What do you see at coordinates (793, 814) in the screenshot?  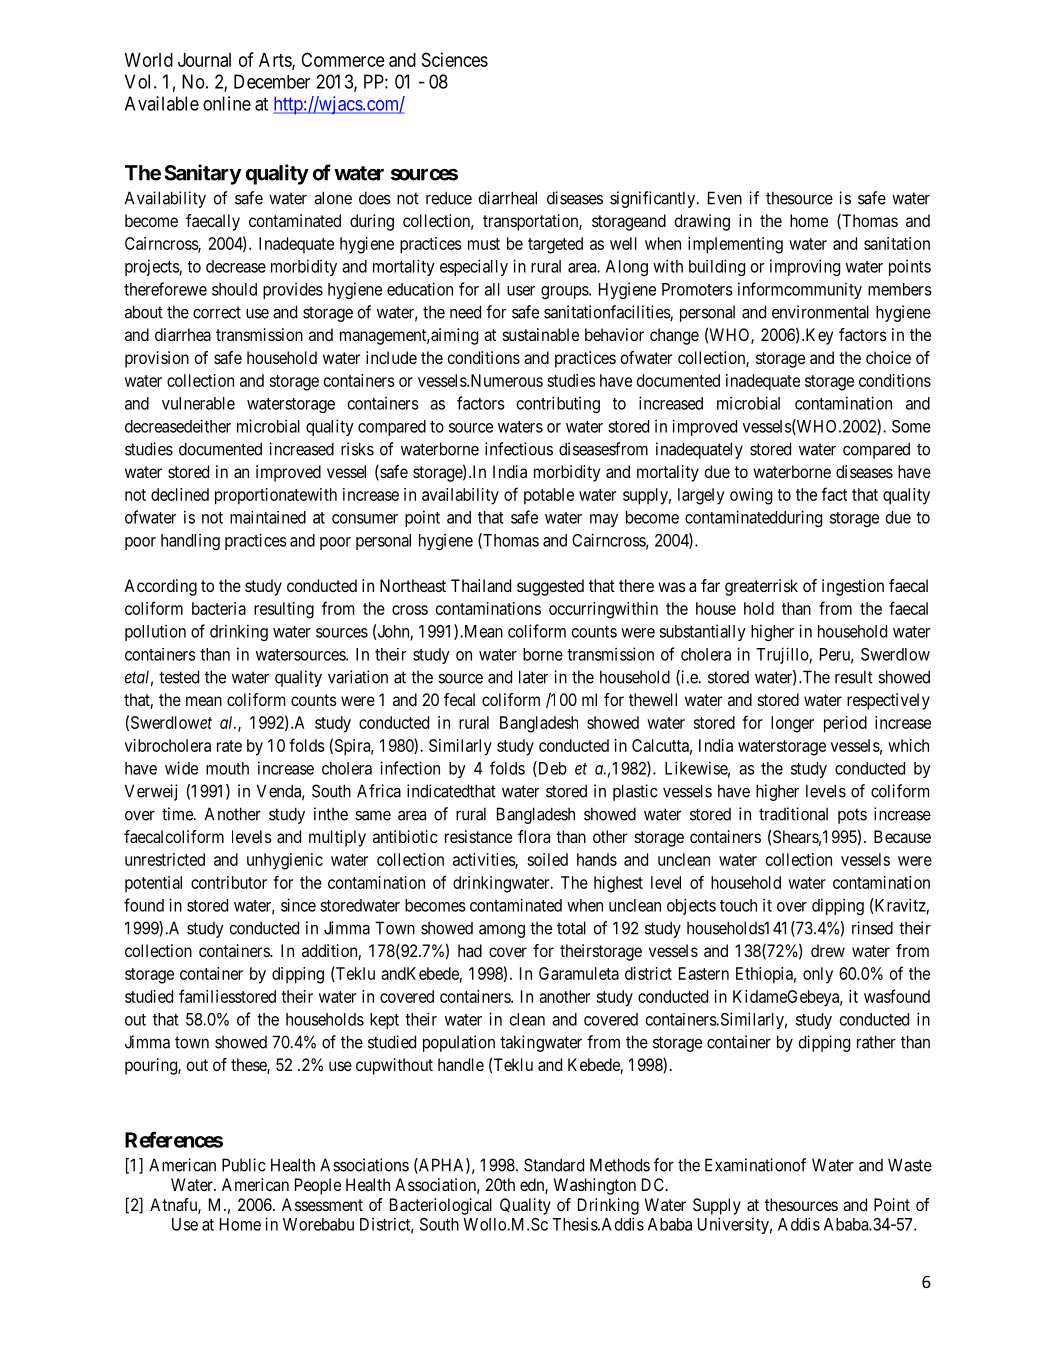 I see `traditional` at bounding box center [793, 814].
